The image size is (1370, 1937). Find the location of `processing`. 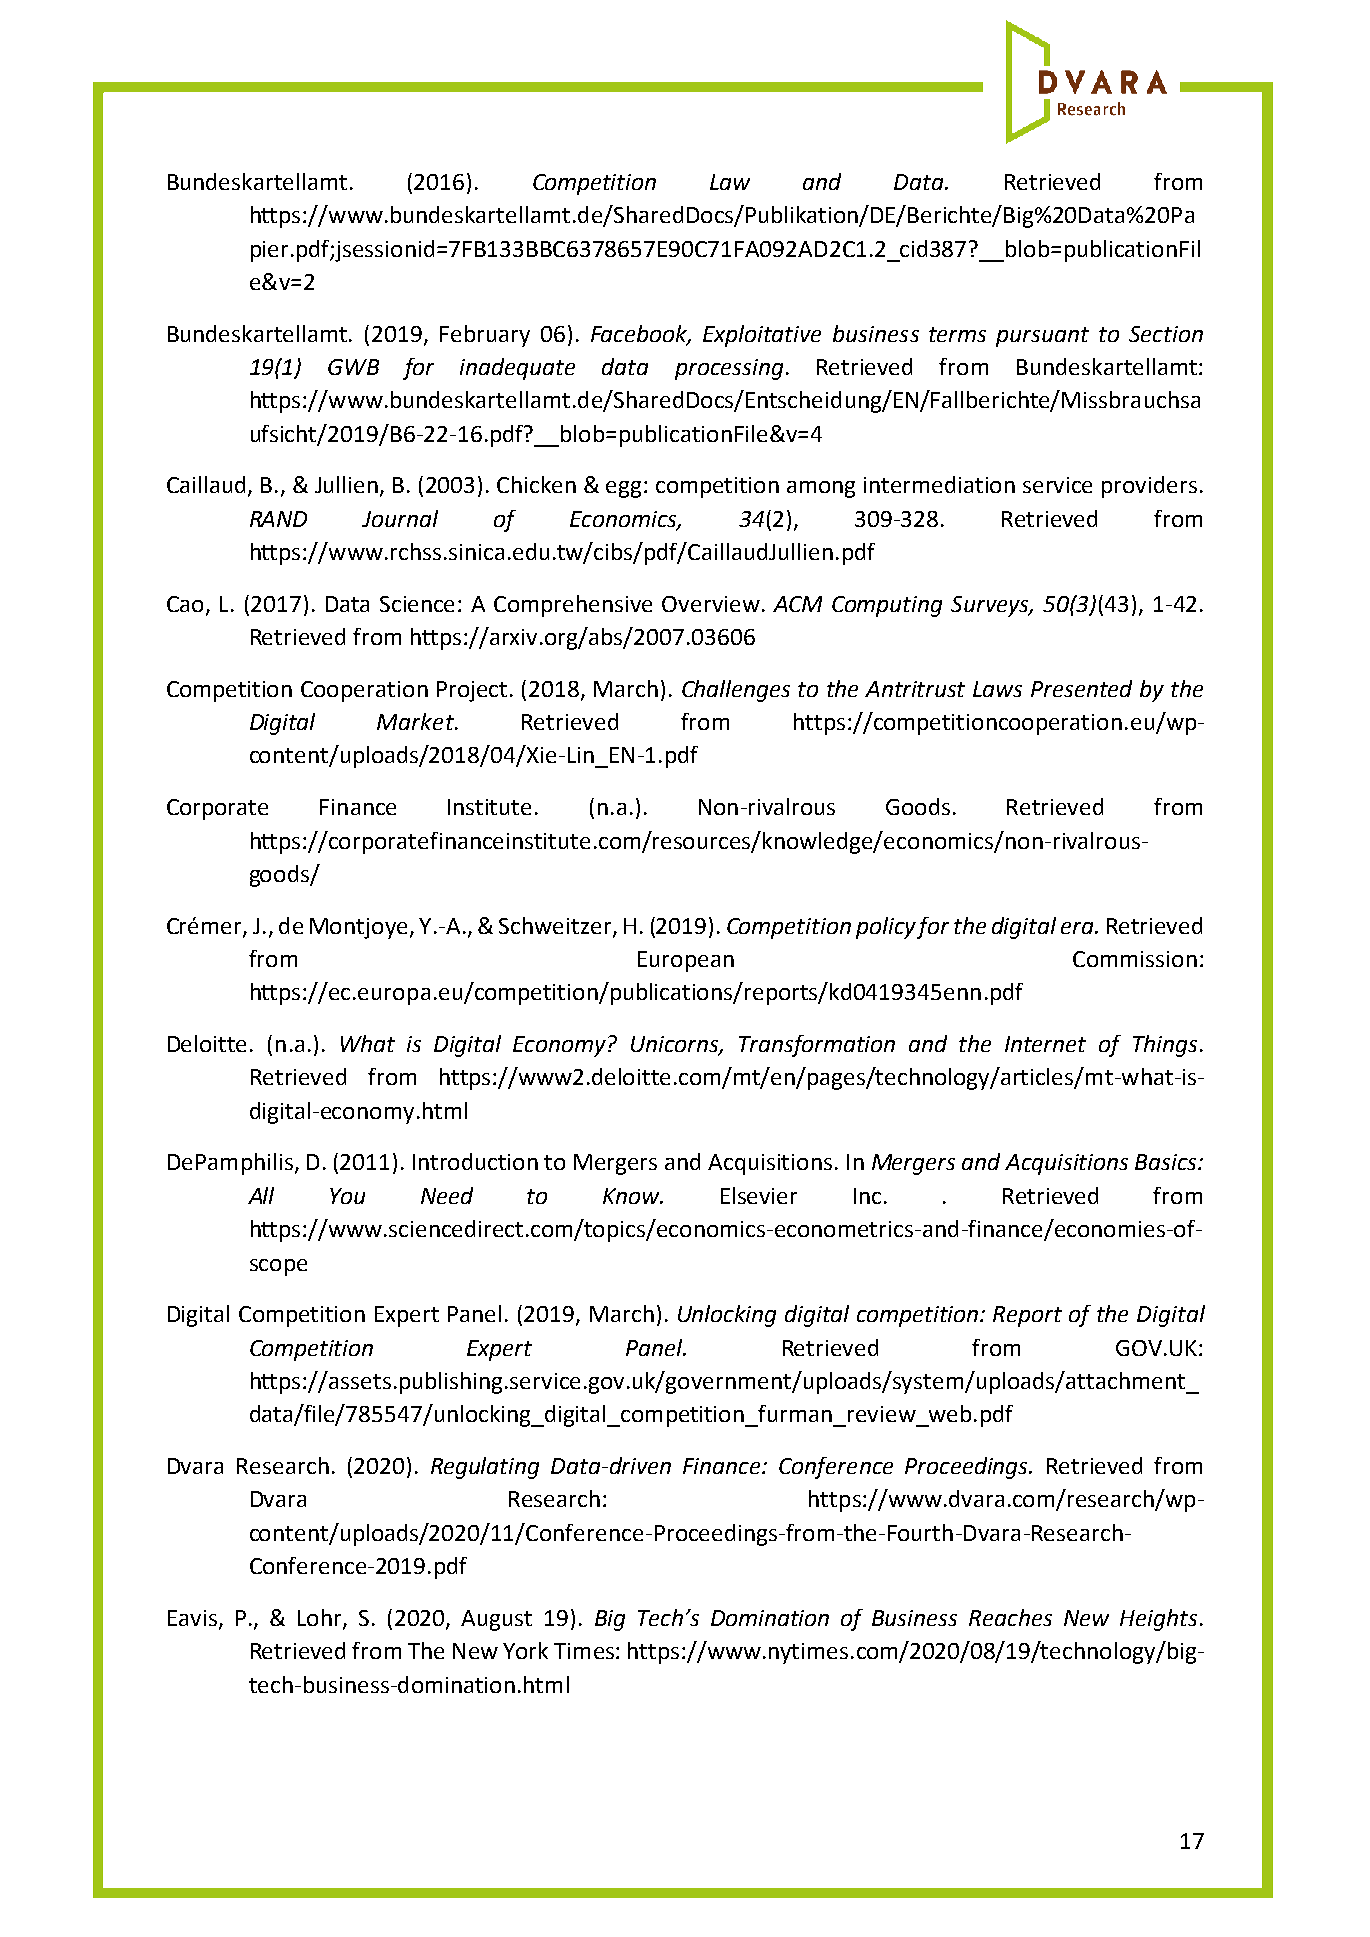

processing is located at coordinates (729, 369).
